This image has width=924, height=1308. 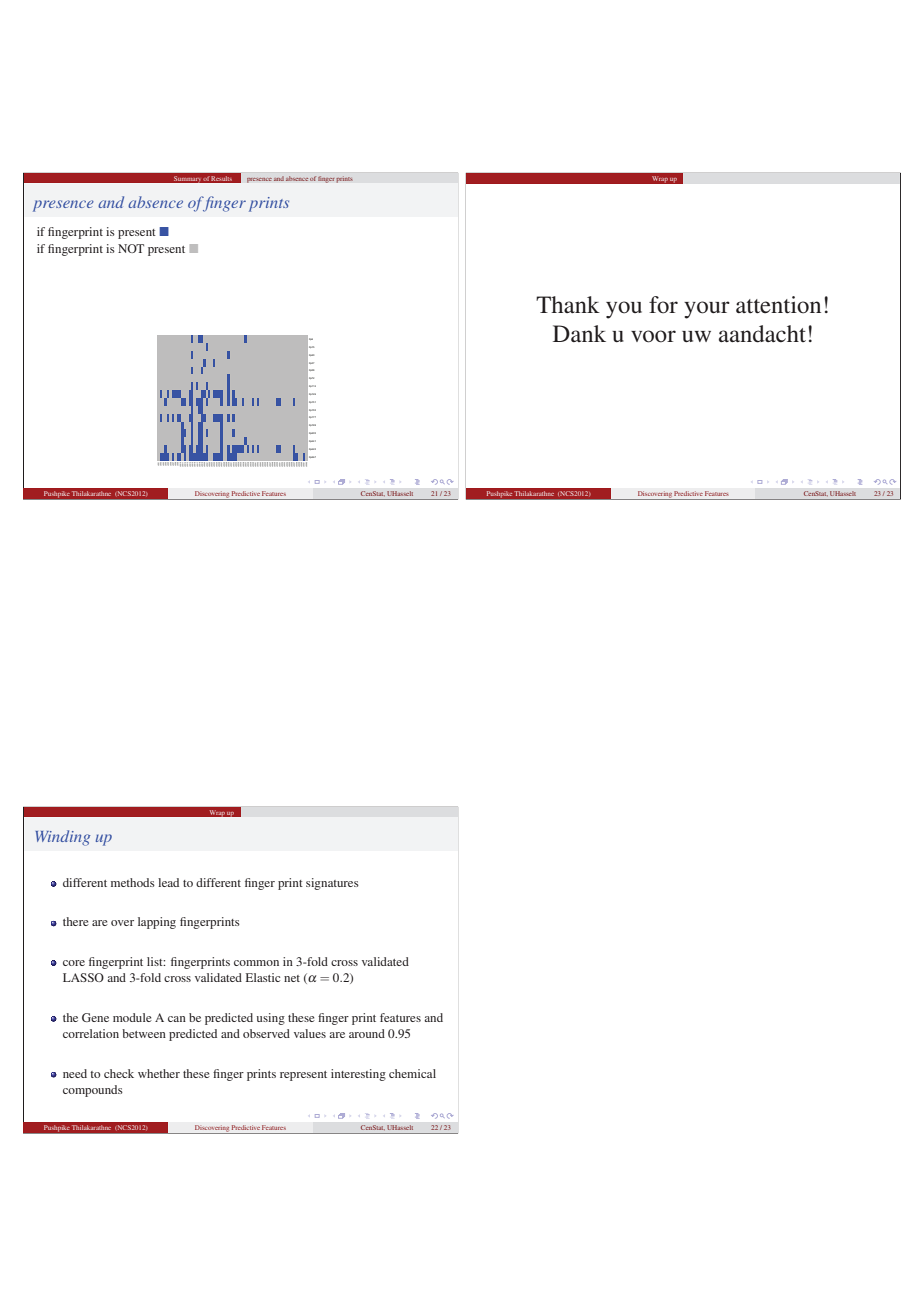 What do you see at coordinates (367, 1033) in the image?
I see `around` at bounding box center [367, 1033].
